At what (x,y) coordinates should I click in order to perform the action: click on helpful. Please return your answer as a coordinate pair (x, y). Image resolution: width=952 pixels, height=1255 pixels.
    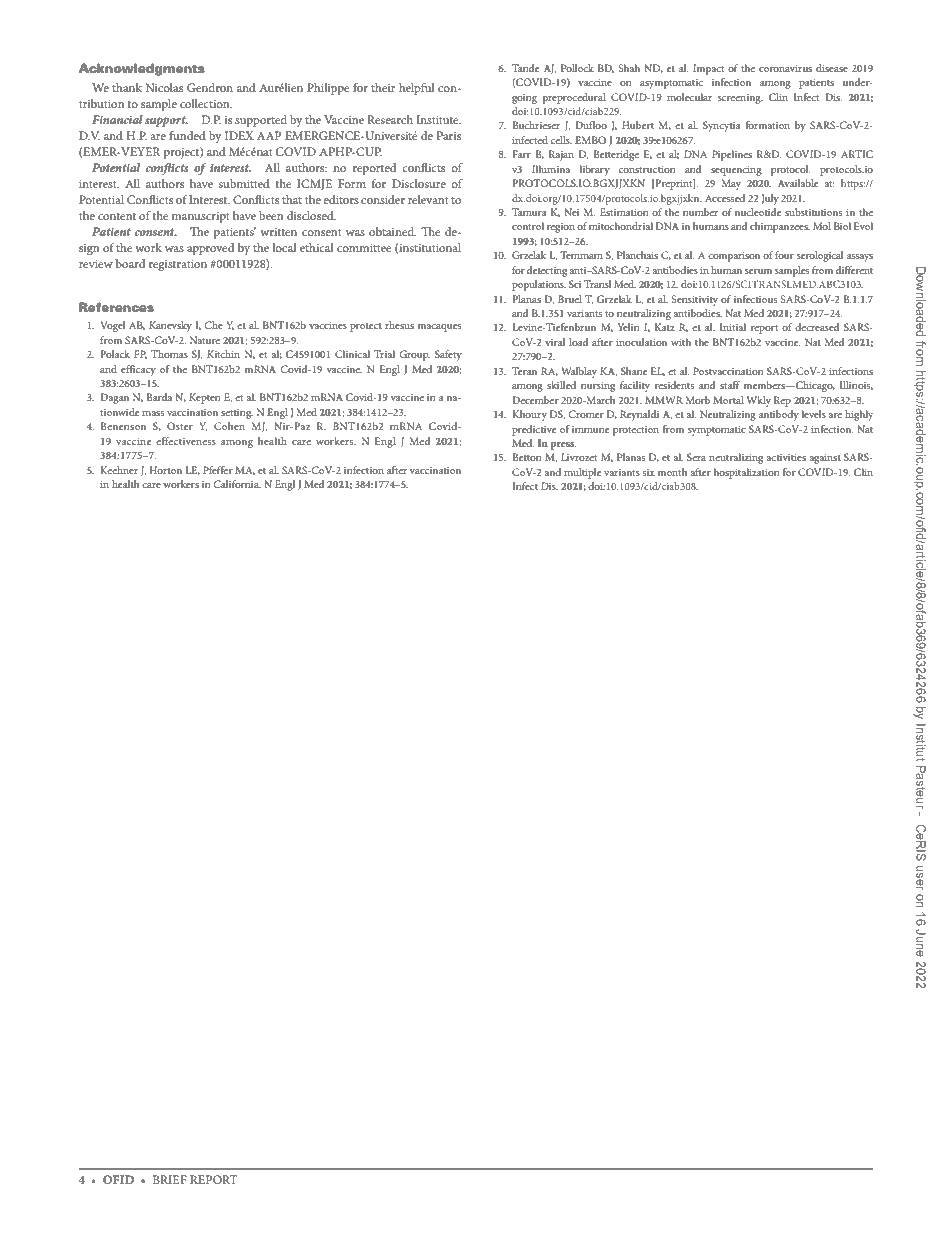
    Looking at the image, I should click on (416, 89).
